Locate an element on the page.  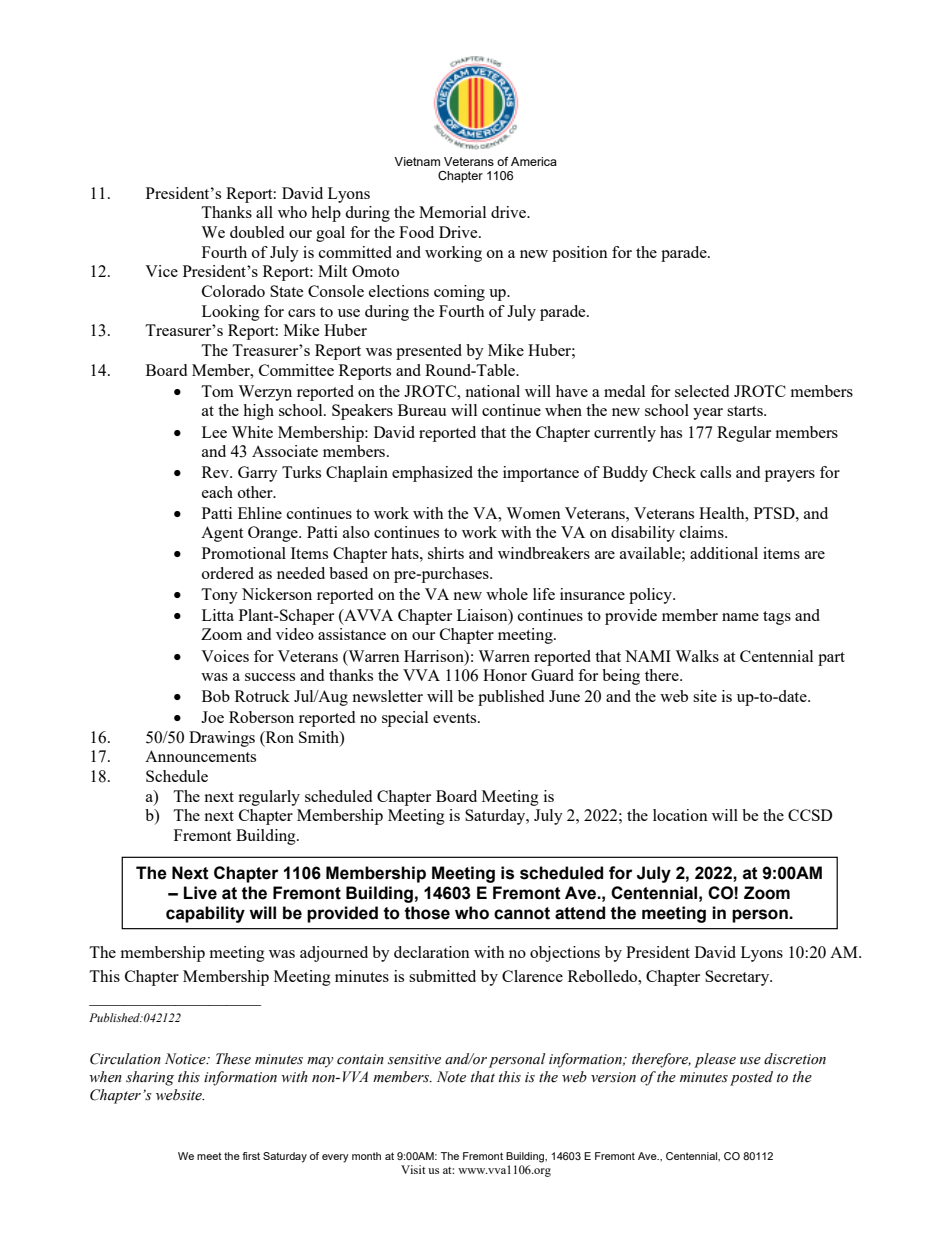
Voices is located at coordinates (225, 656).
